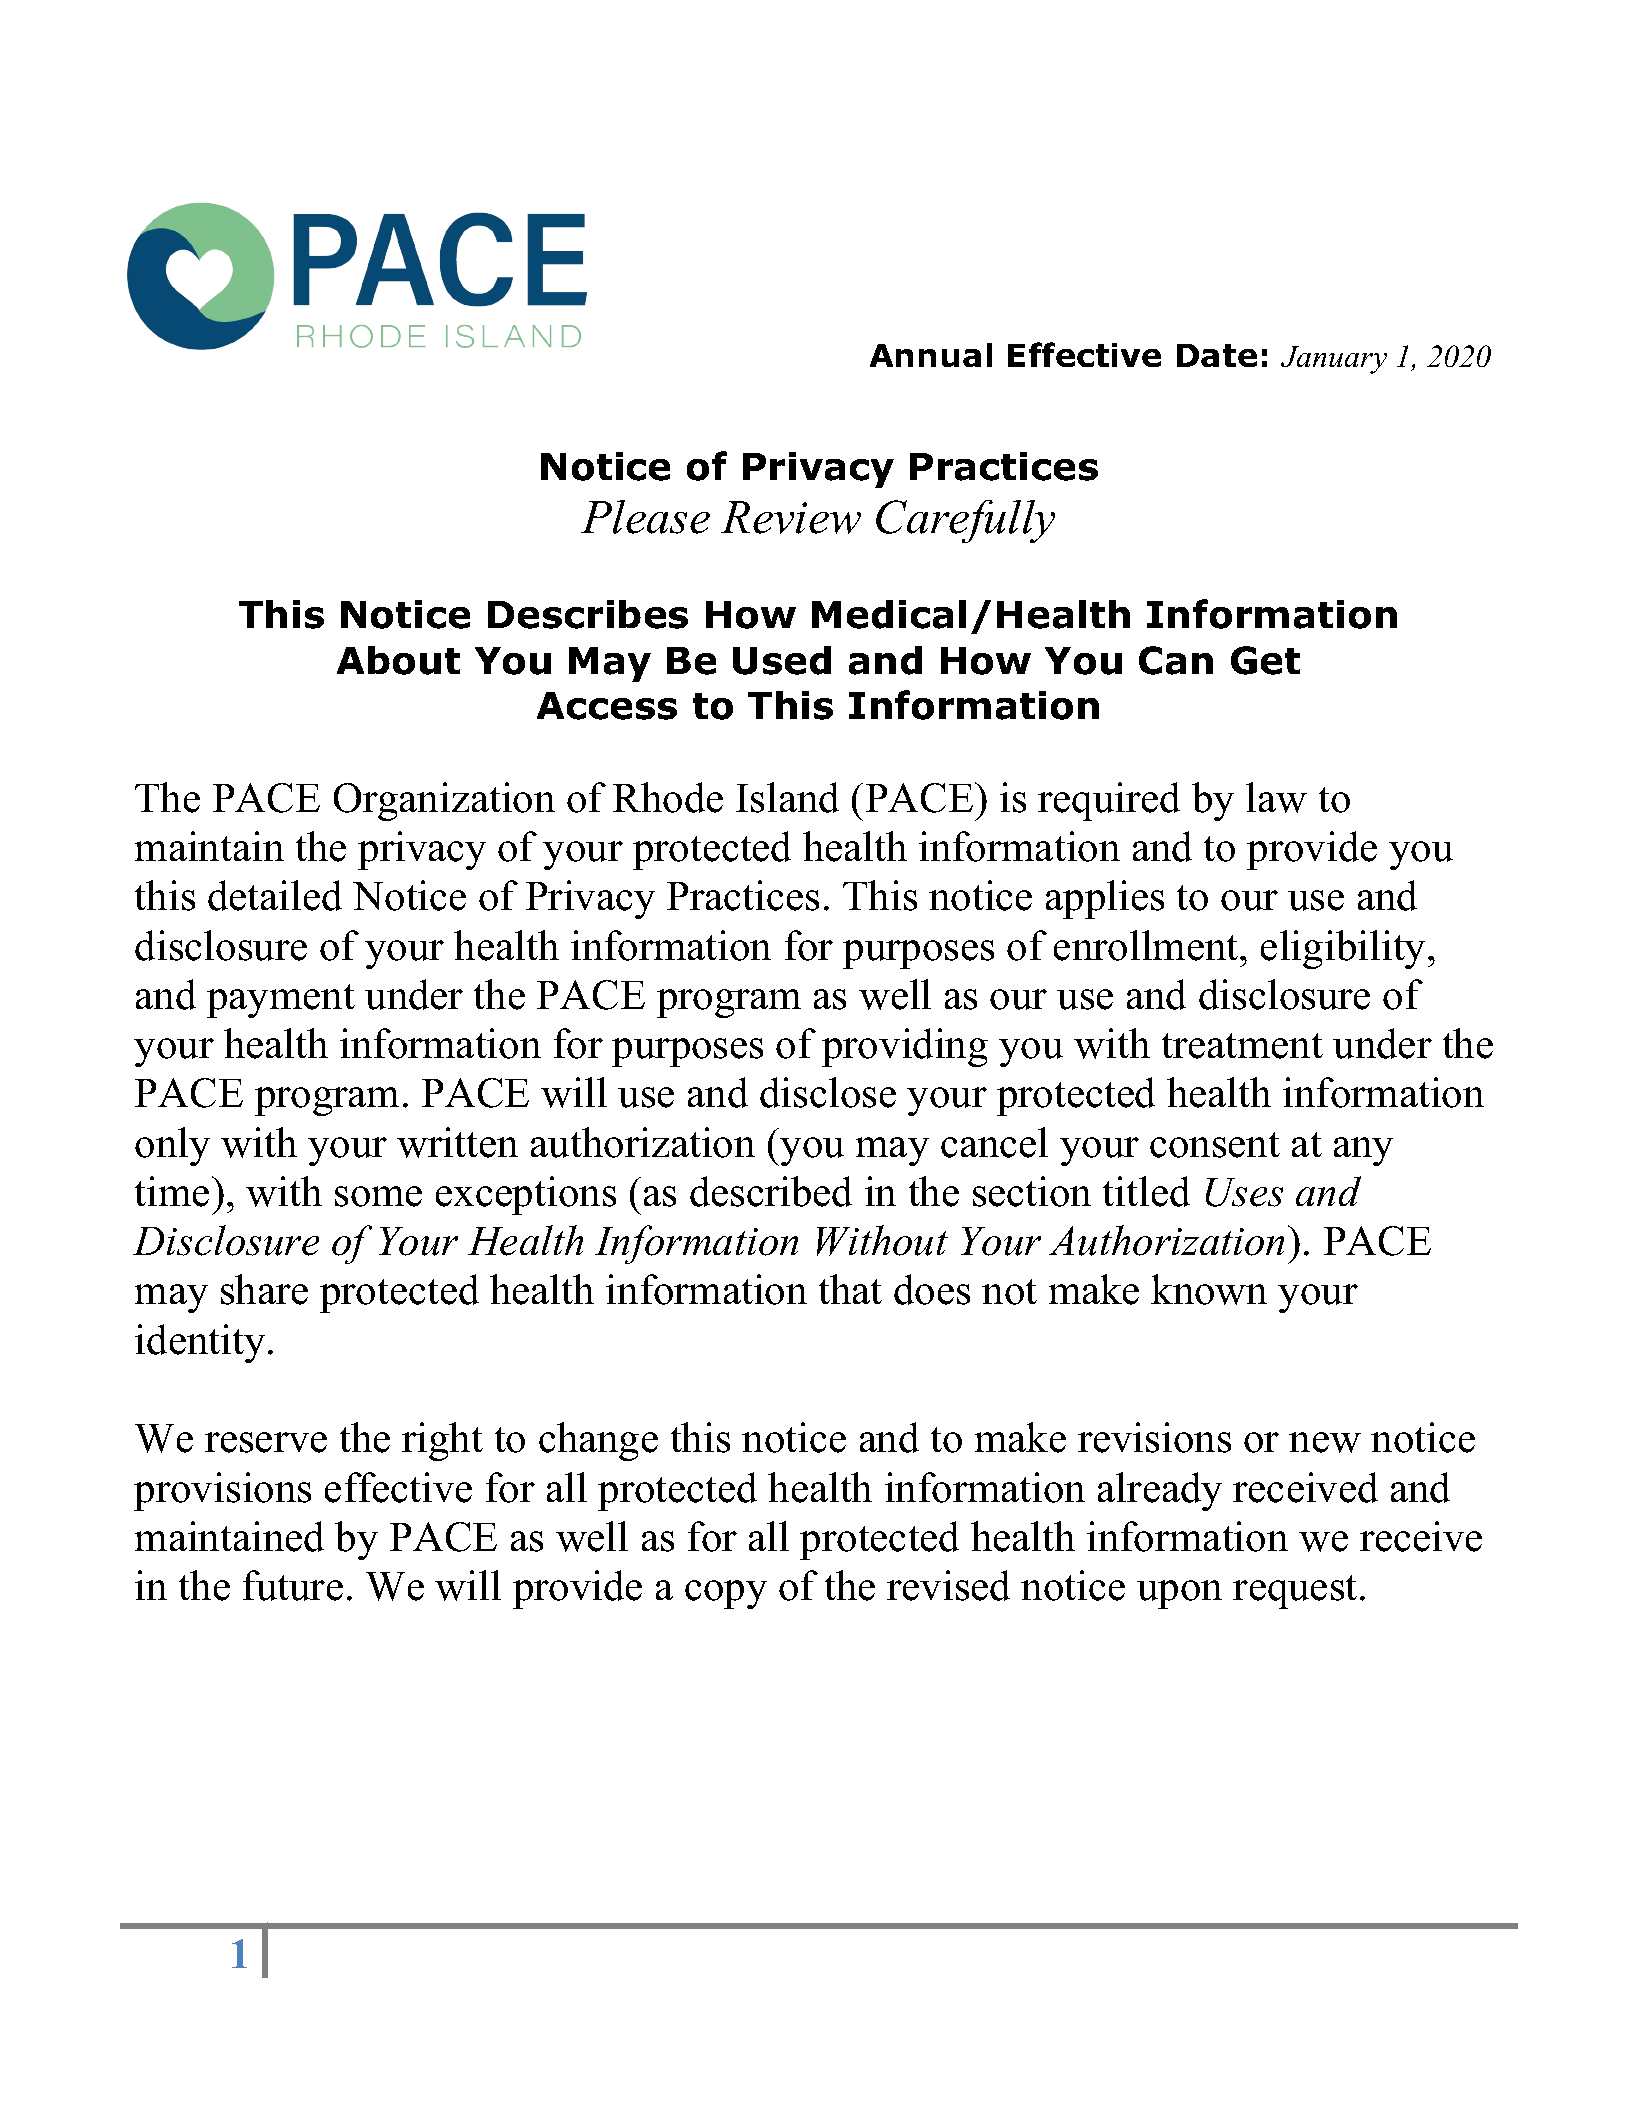  Describe the element at coordinates (1217, 355) in the screenshot. I see `Date` at that location.
